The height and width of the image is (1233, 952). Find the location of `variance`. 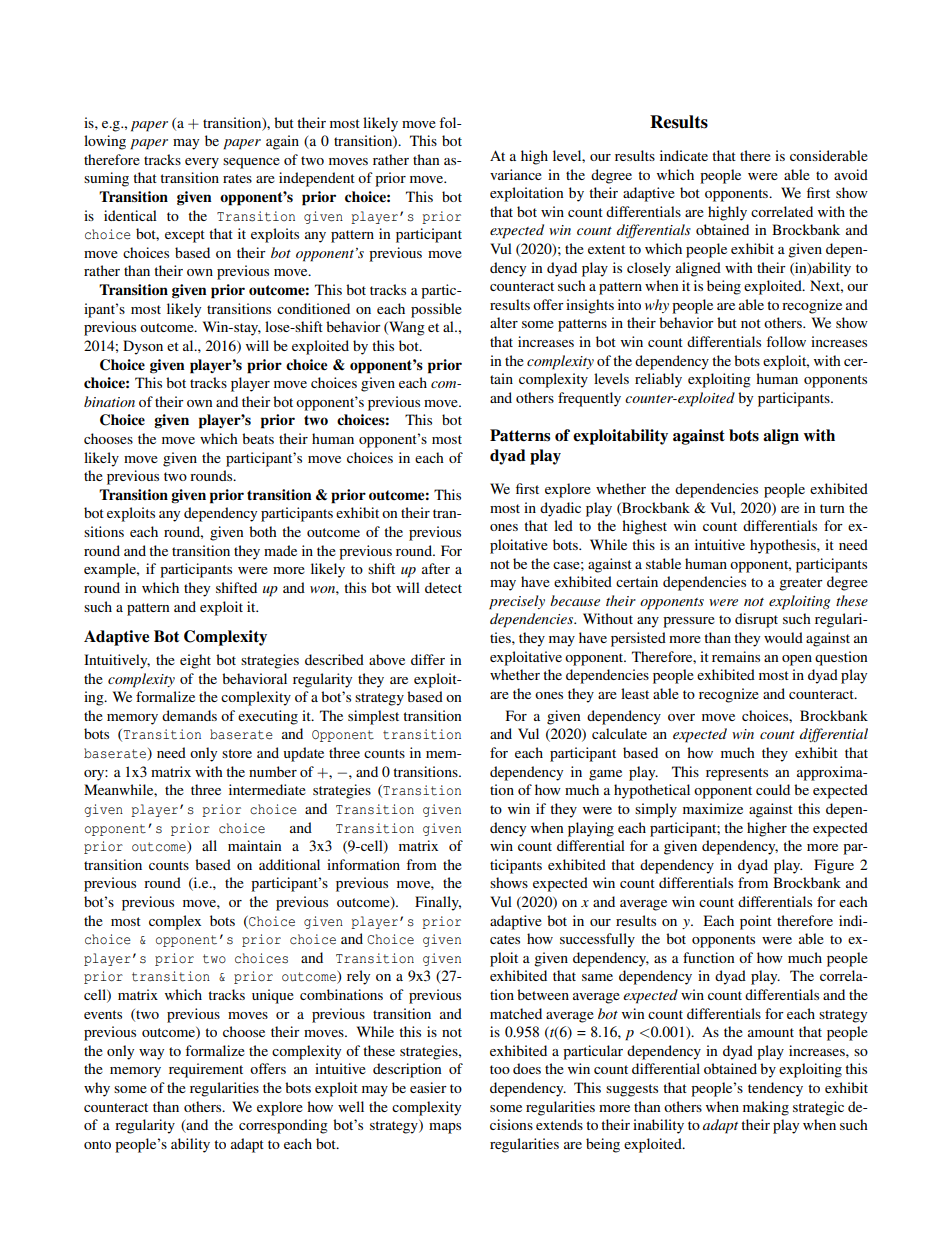

variance is located at coordinates (516, 174).
